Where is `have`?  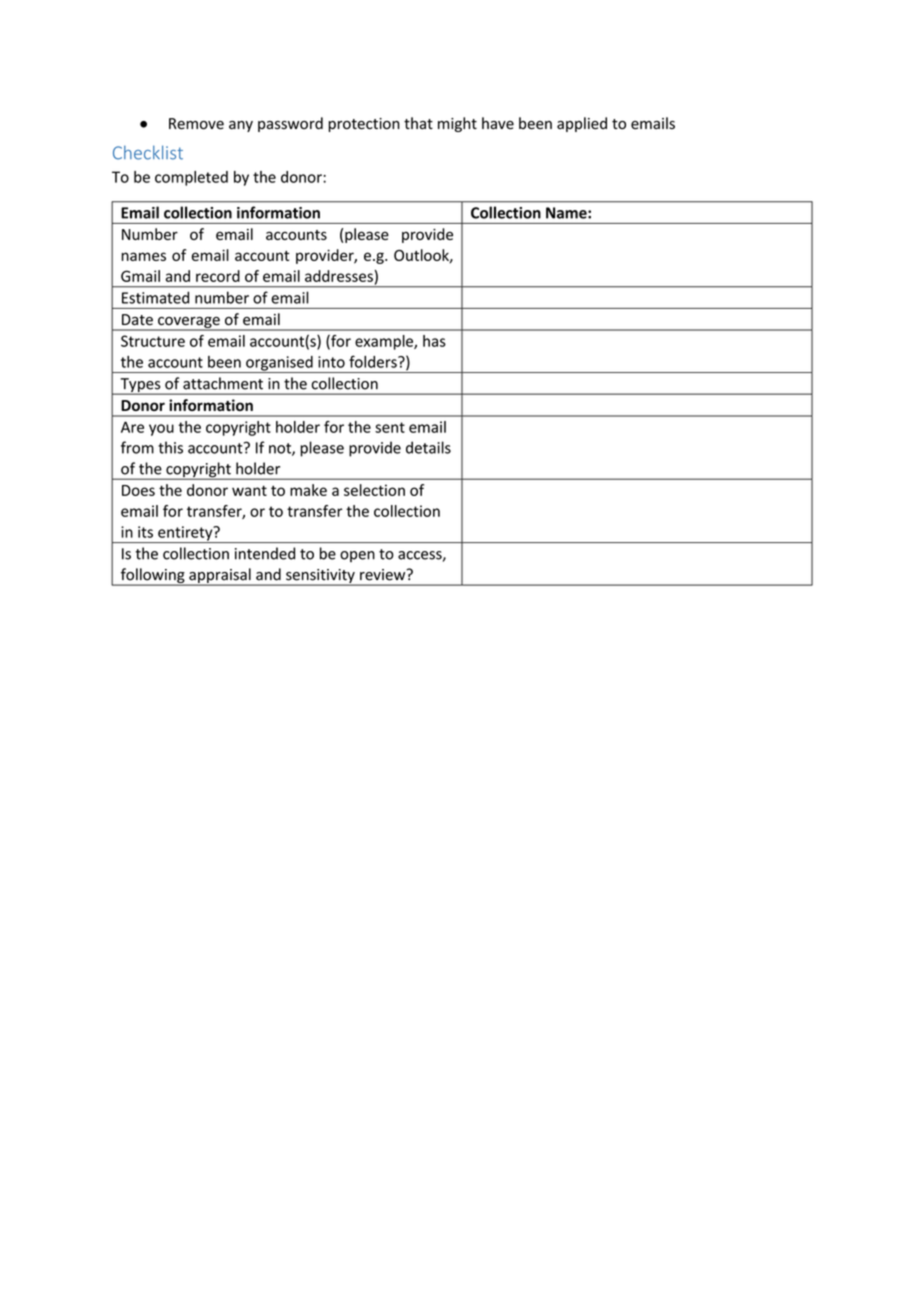 have is located at coordinates (498, 123).
